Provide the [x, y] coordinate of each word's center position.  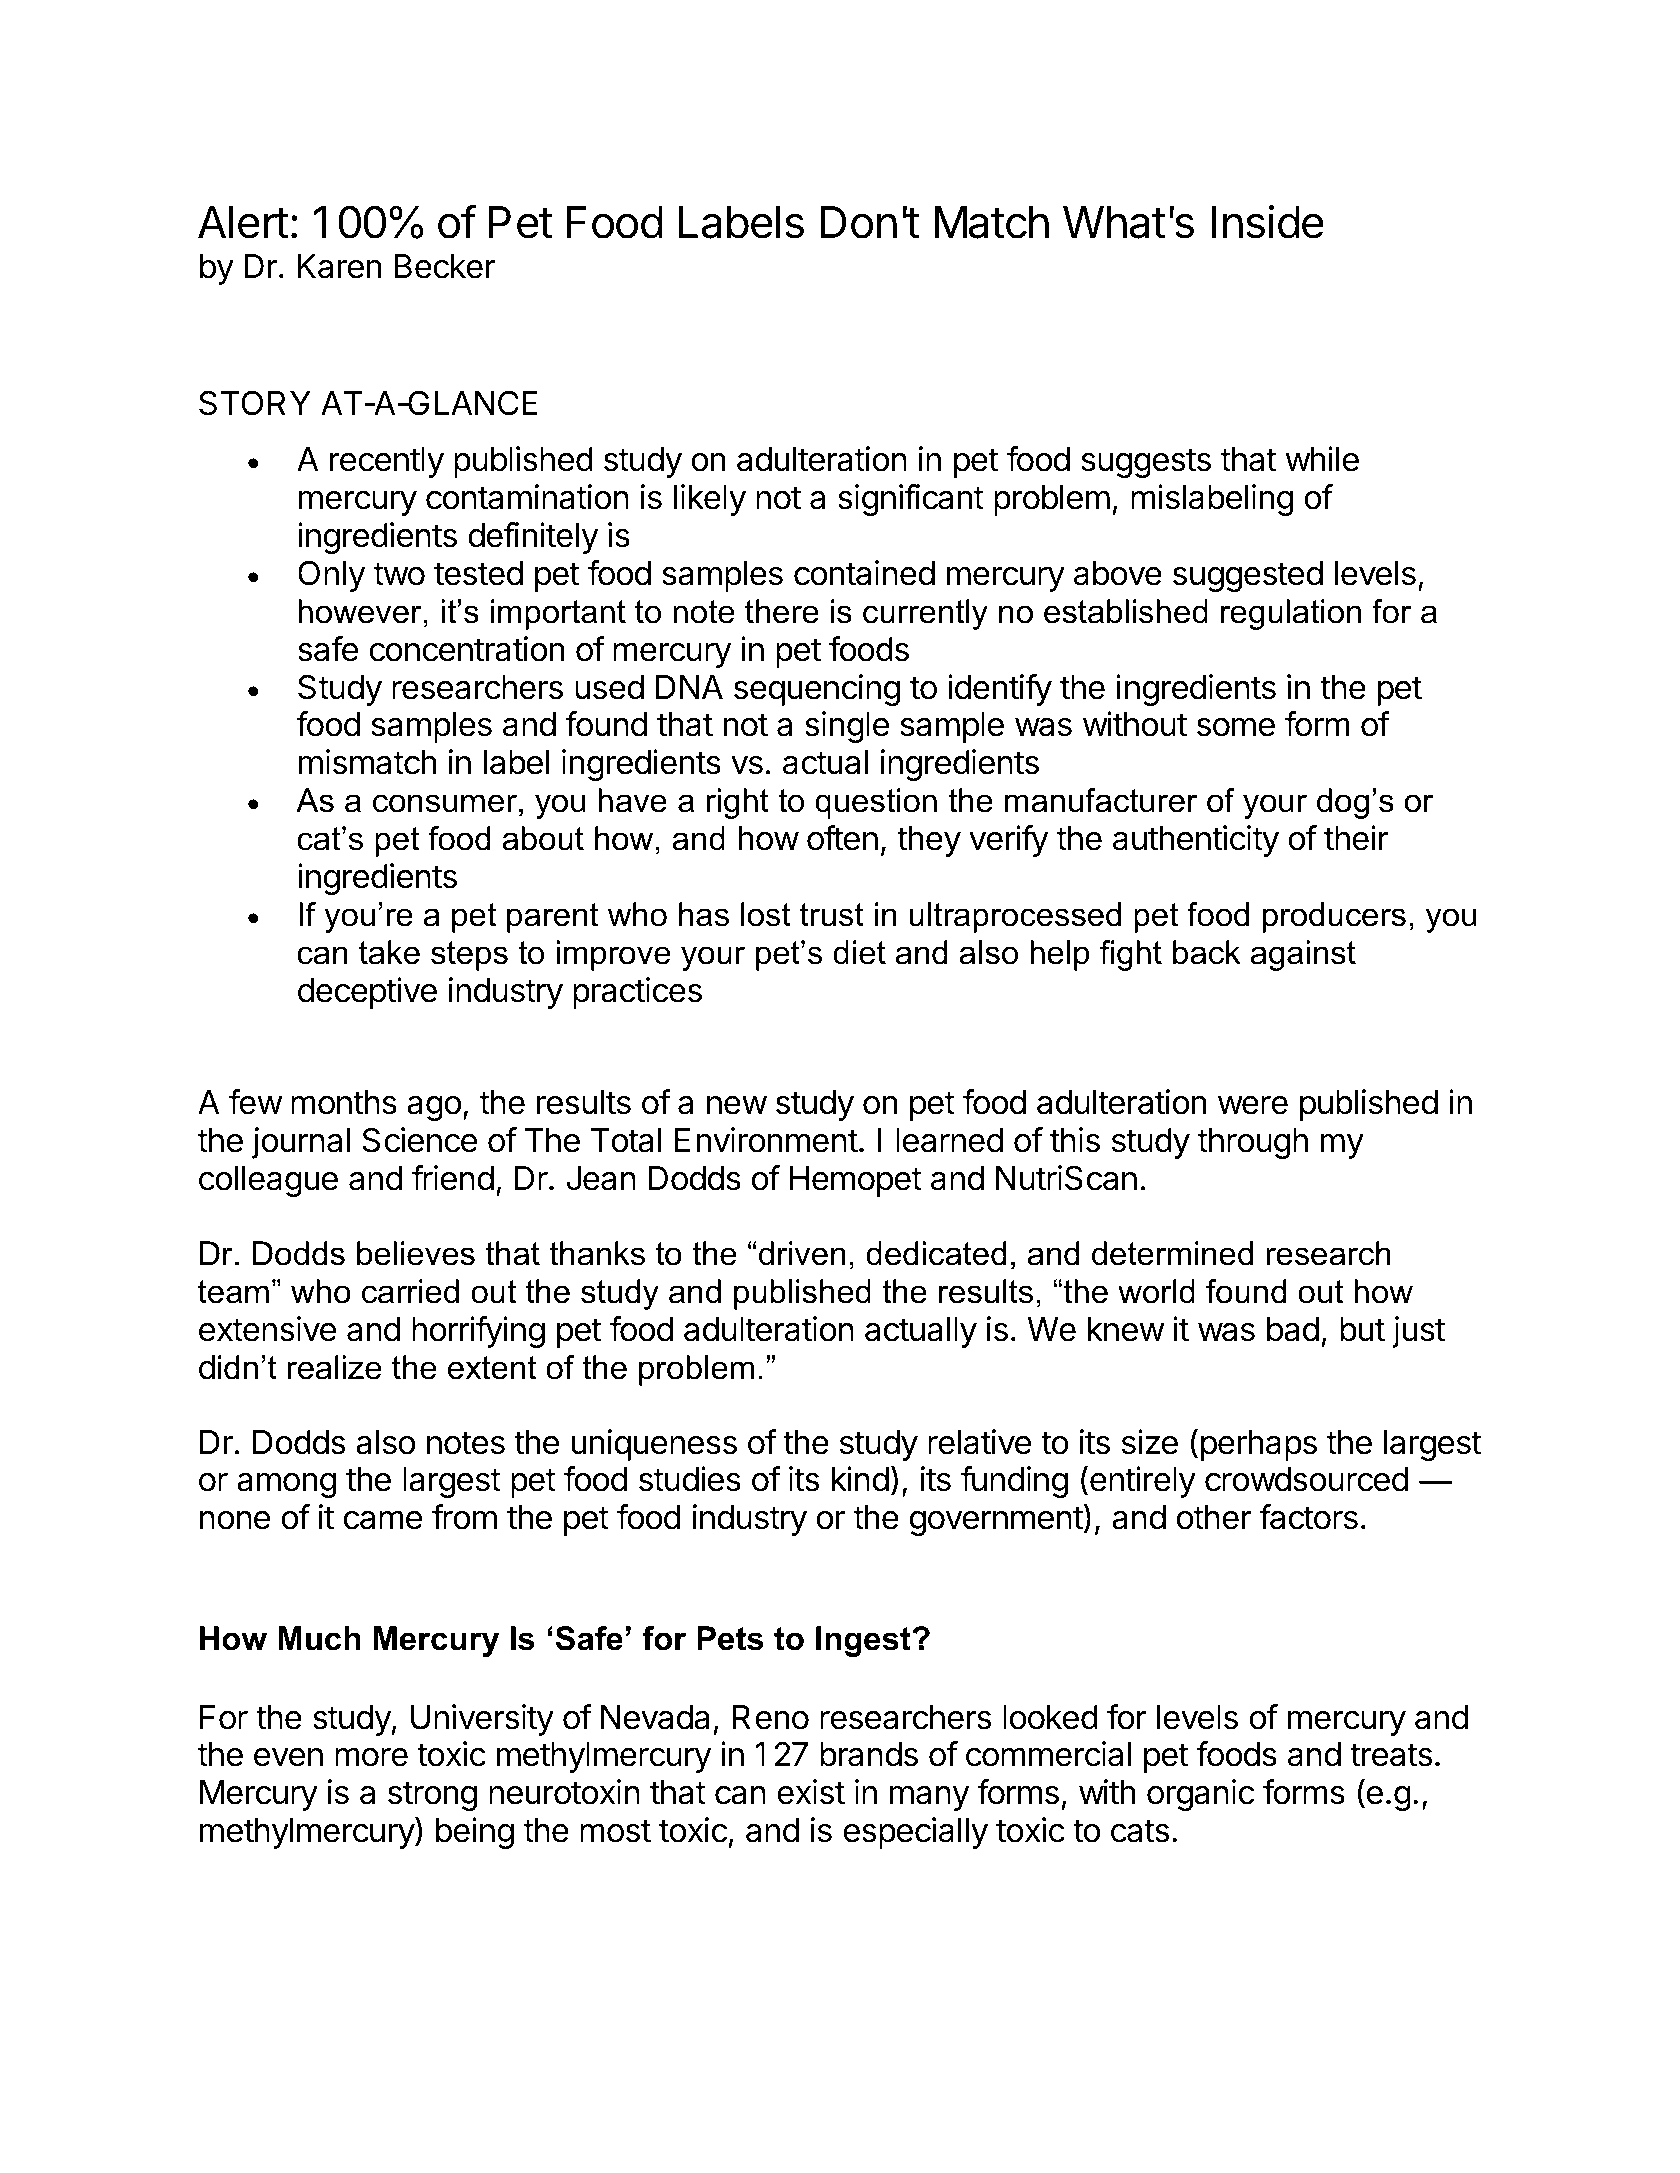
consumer [445, 803]
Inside [1268, 222]
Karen [339, 266]
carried [410, 1291]
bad [1293, 1329]
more [371, 1757]
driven [802, 1253]
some [1236, 727]
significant [911, 500]
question [876, 803]
